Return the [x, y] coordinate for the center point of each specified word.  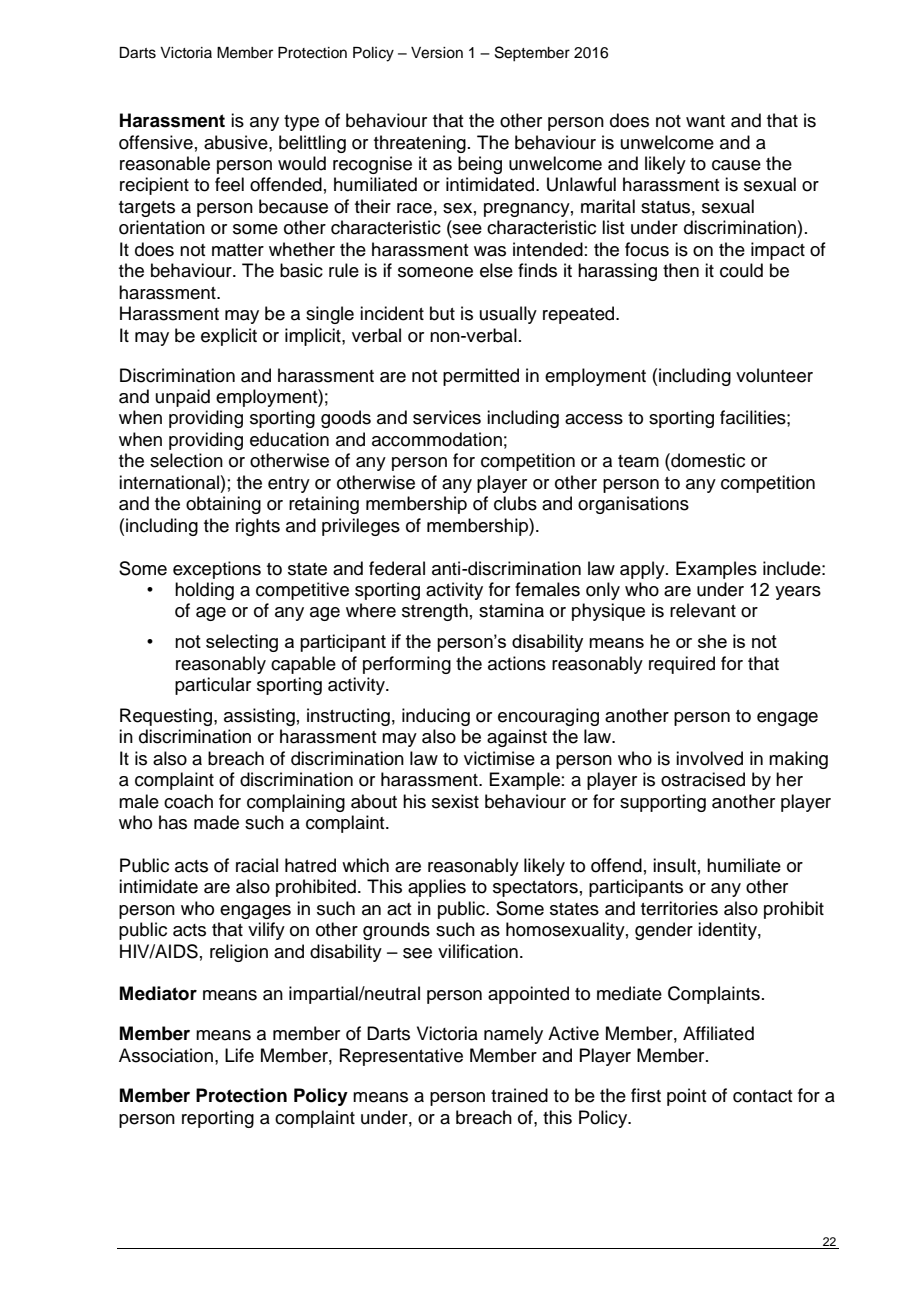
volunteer [774, 375]
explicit [229, 337]
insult [674, 865]
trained [519, 1095]
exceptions [217, 570]
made [216, 822]
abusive [237, 142]
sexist [455, 801]
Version [437, 53]
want [705, 121]
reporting [218, 1119]
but [442, 313]
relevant [703, 610]
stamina [511, 610]
